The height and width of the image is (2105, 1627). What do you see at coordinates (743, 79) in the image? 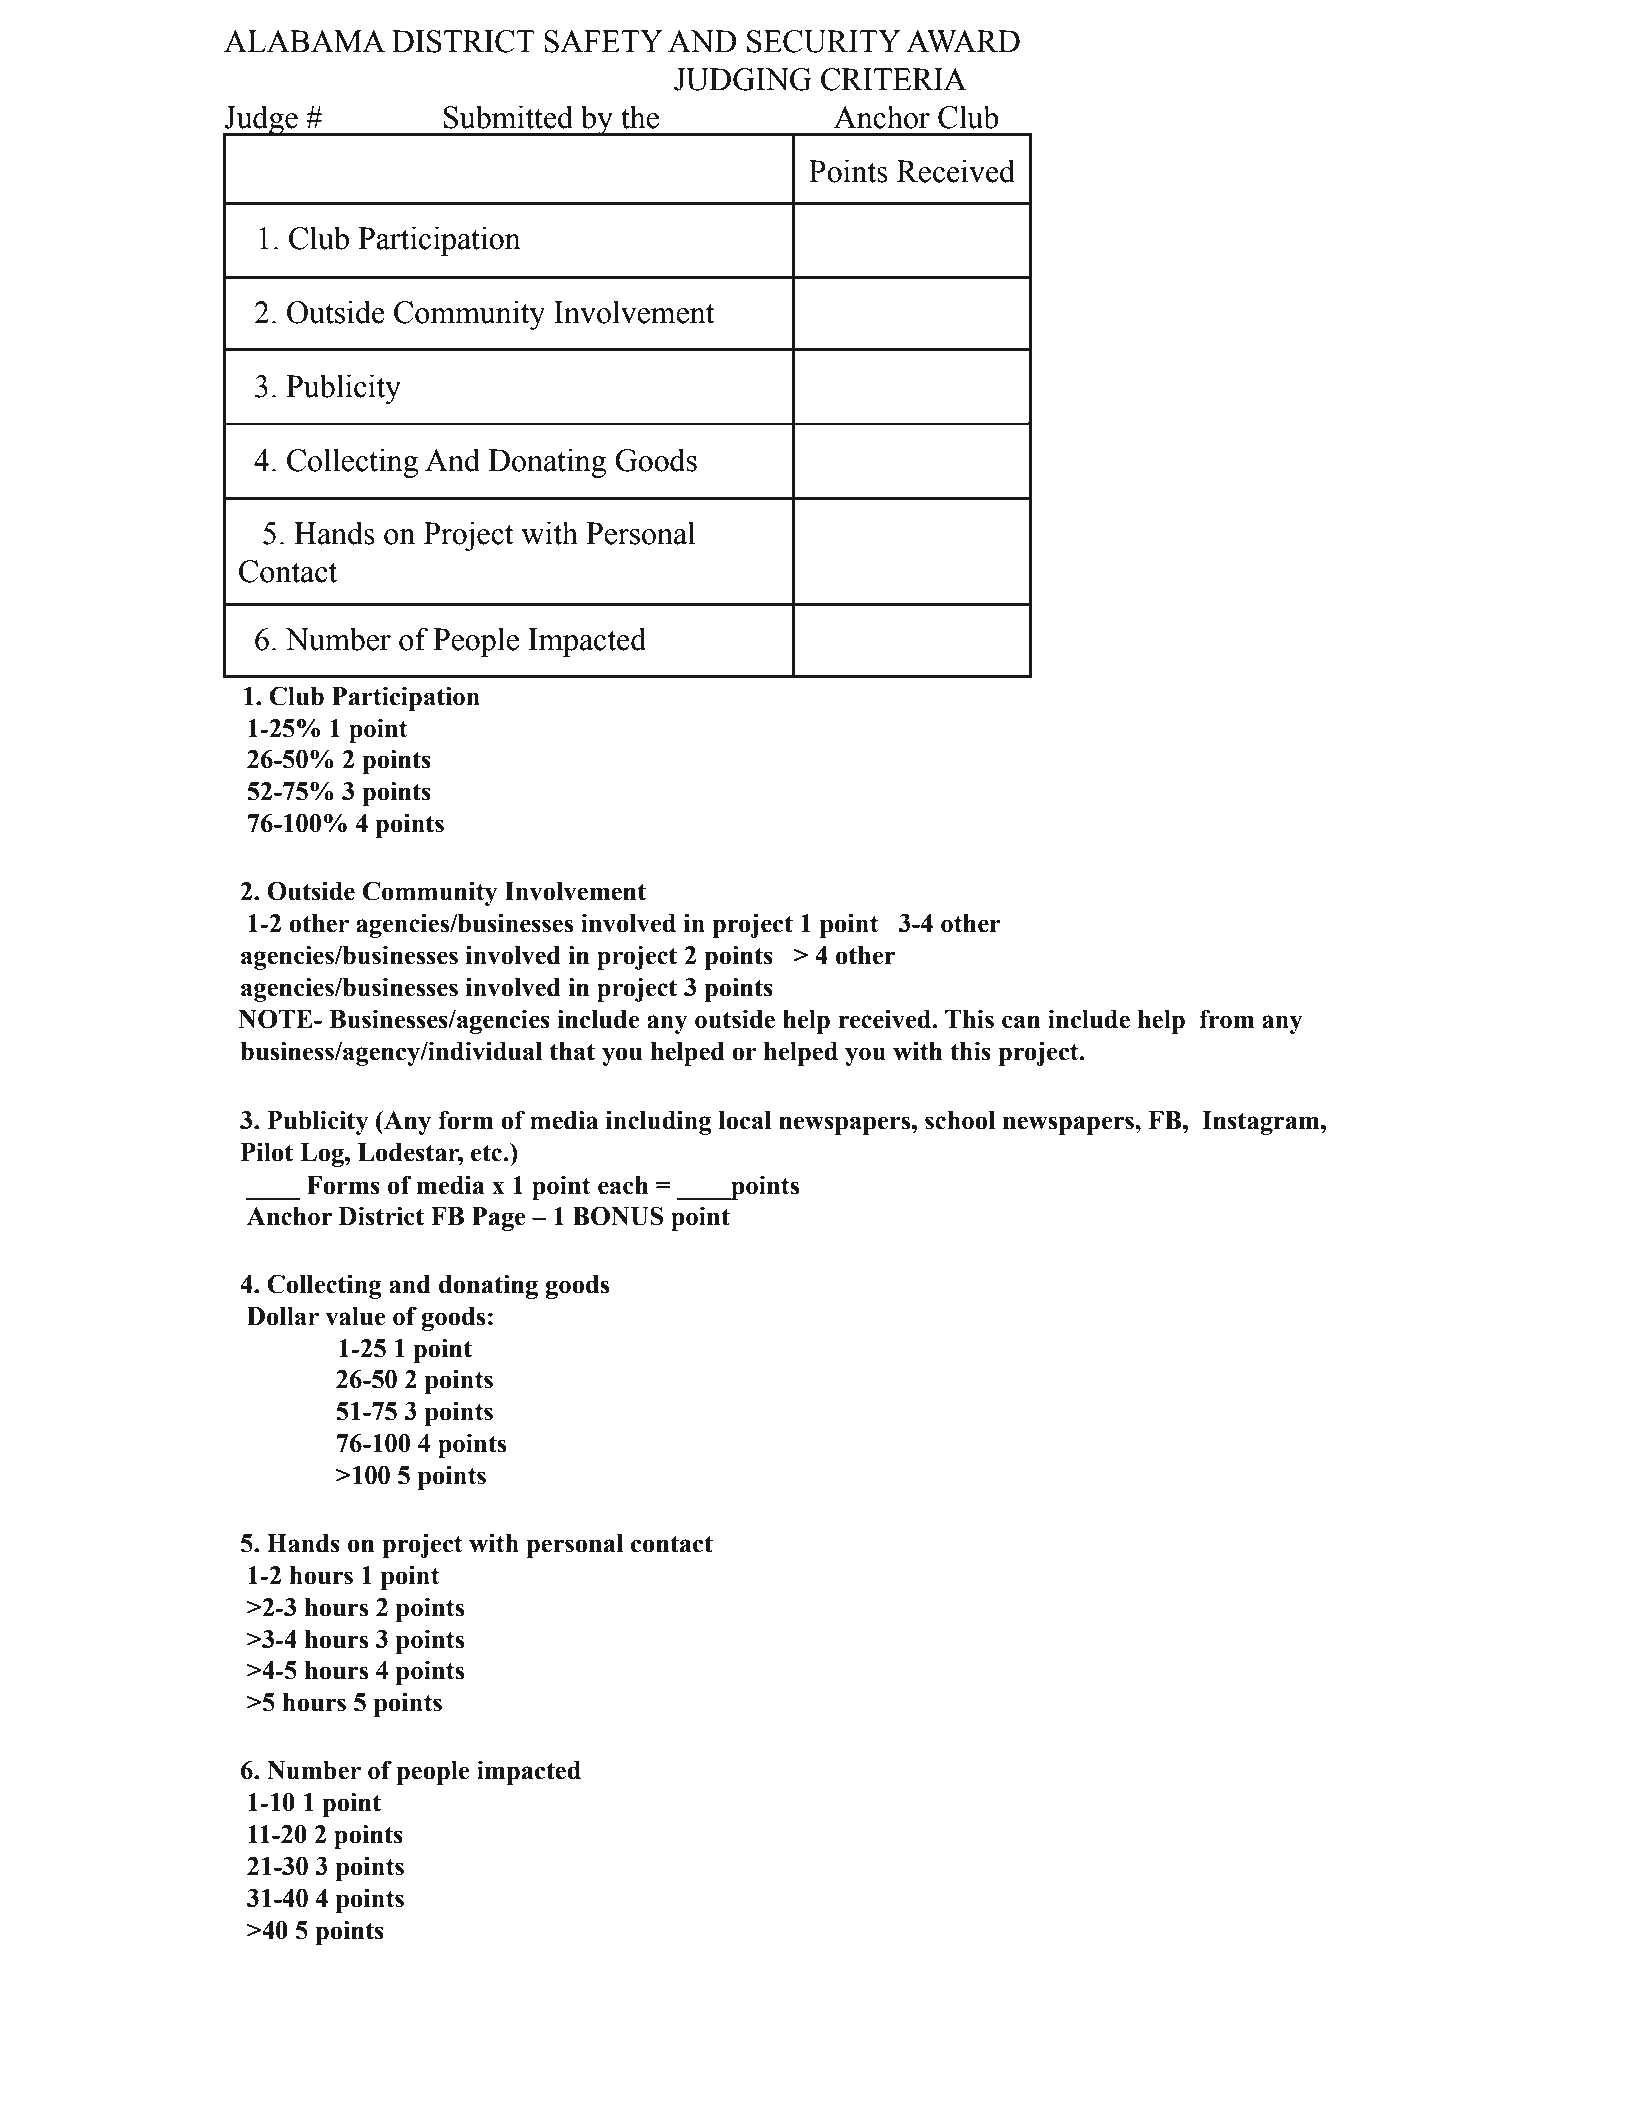
I see `JUDGING` at bounding box center [743, 79].
